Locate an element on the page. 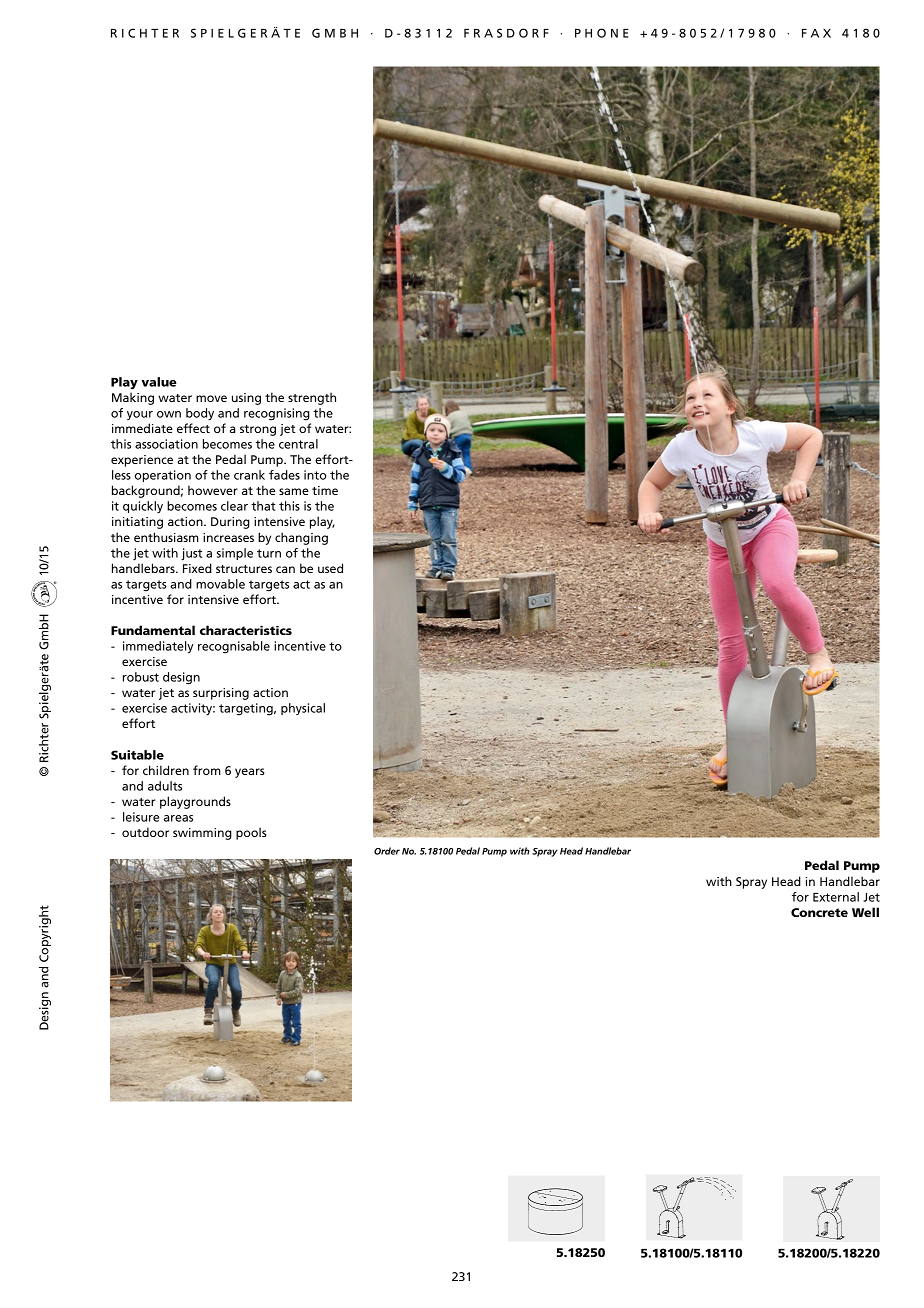 This page has height=1308, width=924. Order is located at coordinates (387, 851).
